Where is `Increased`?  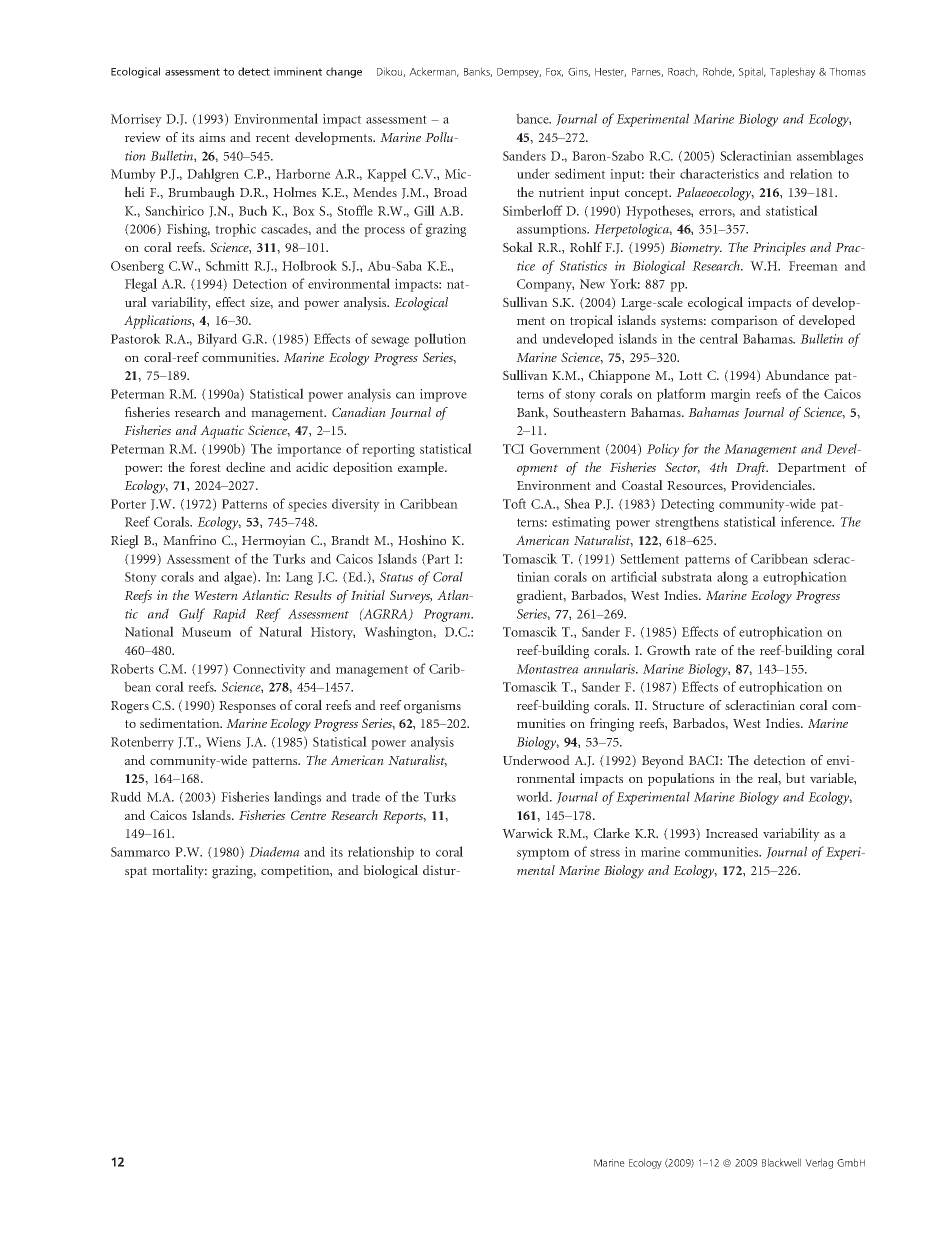 Increased is located at coordinates (732, 833).
